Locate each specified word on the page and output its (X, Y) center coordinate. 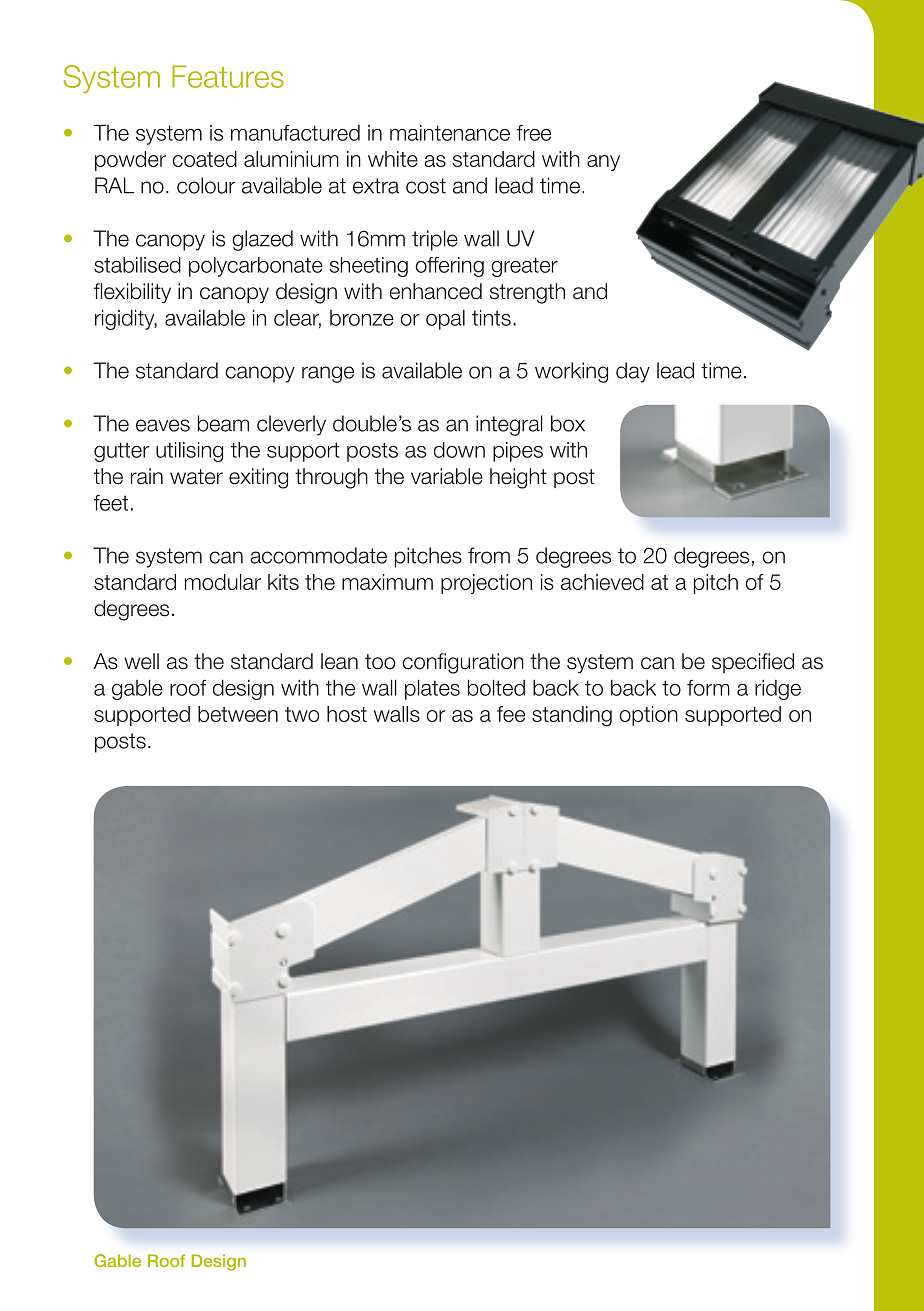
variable (447, 476)
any (603, 163)
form (708, 688)
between (238, 714)
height (518, 478)
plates (432, 690)
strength (527, 293)
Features (228, 76)
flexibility (132, 293)
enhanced (435, 291)
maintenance (450, 133)
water (196, 477)
